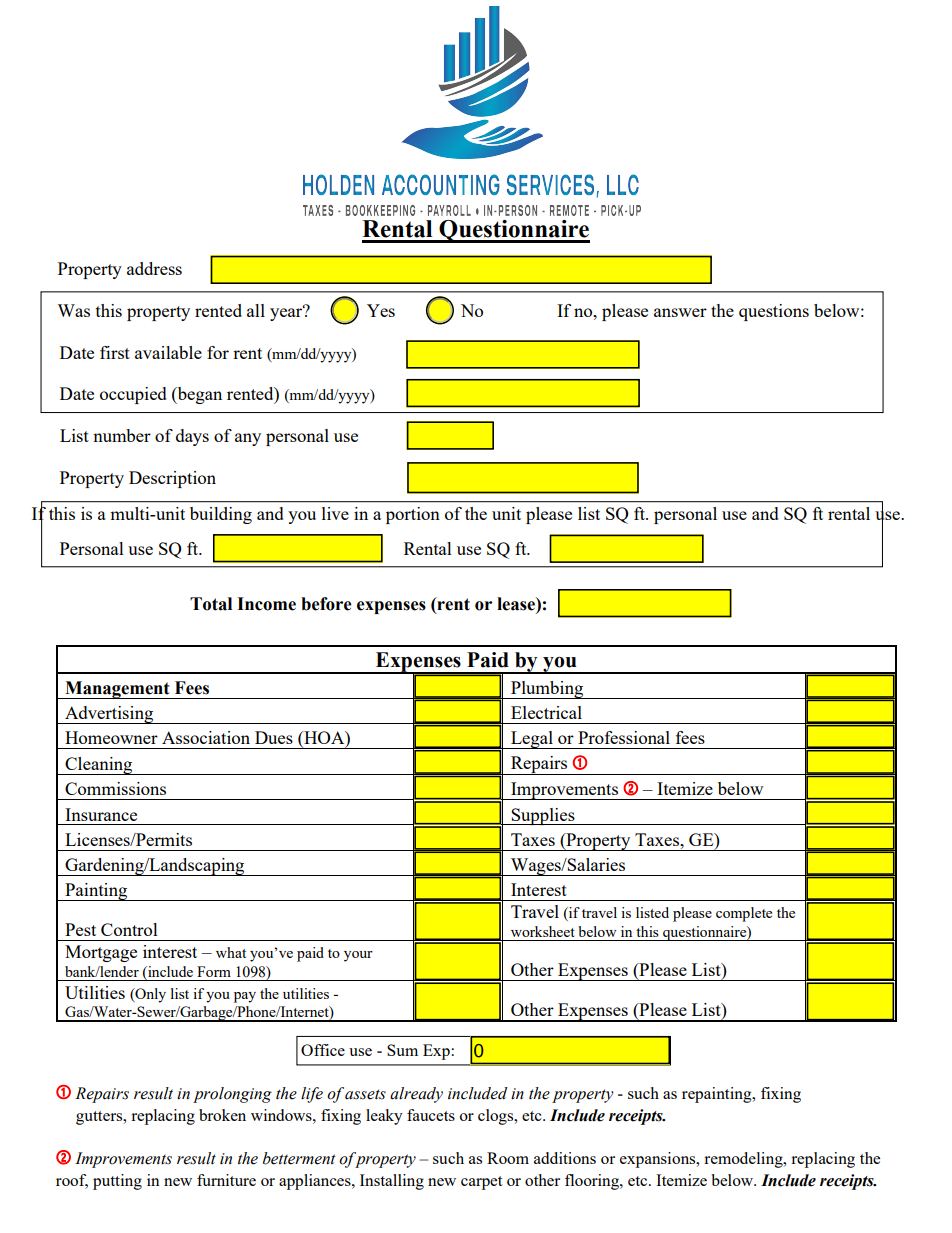 This page has height=1233, width=952. What do you see at coordinates (129, 929) in the page?
I see `Control` at bounding box center [129, 929].
